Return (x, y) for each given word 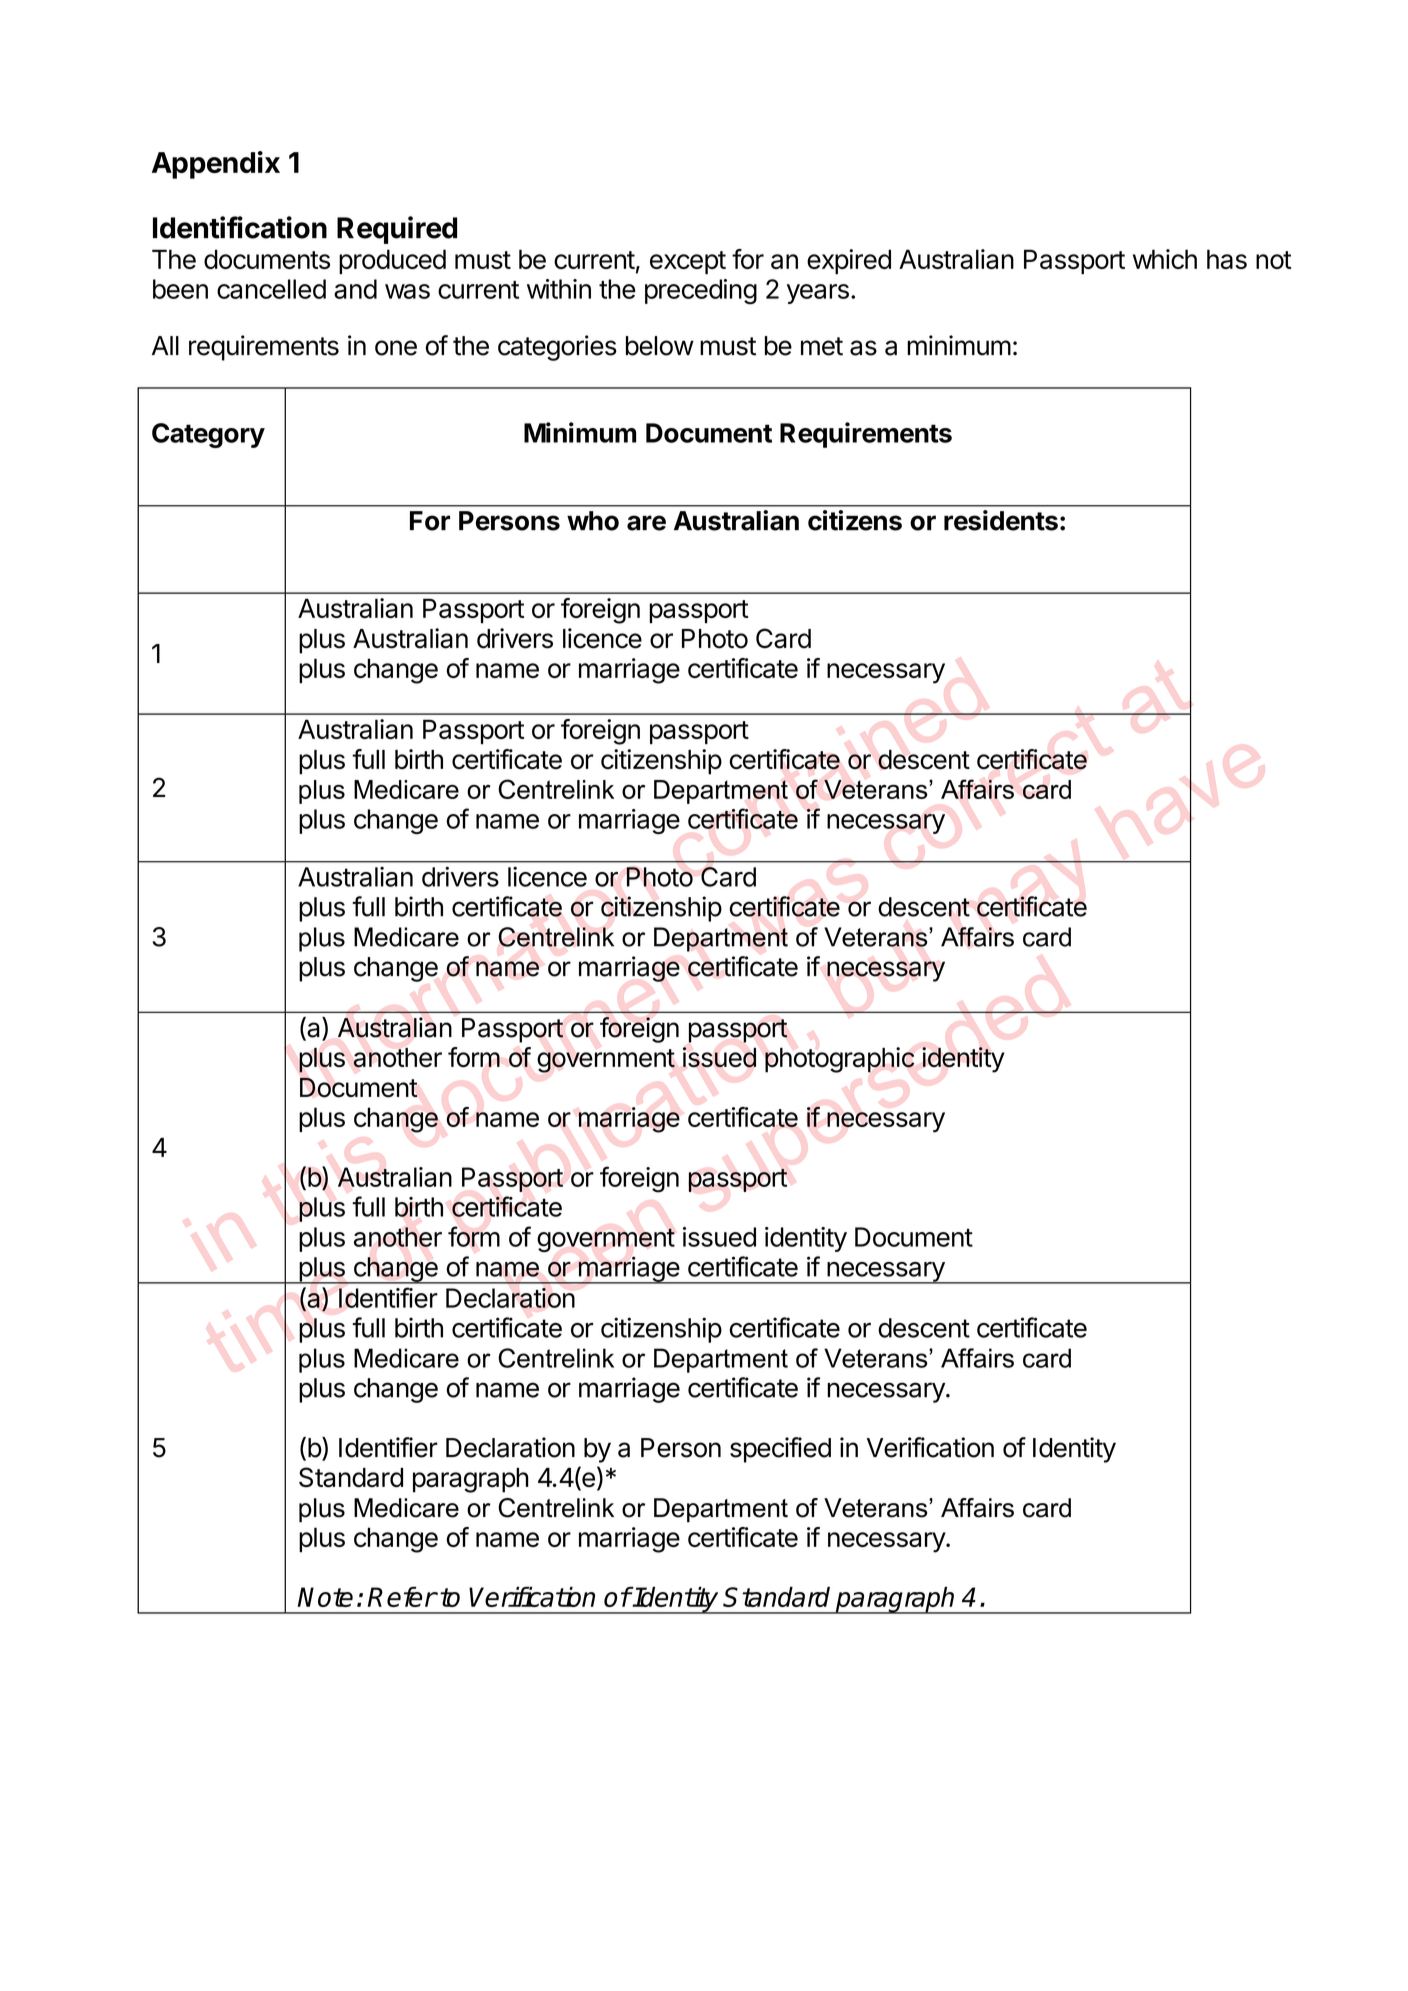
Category (208, 435)
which (1165, 259)
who (593, 521)
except (688, 262)
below (660, 346)
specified (780, 1450)
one (396, 348)
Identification (240, 227)
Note (325, 1597)
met (822, 346)
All (165, 345)
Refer (402, 1597)
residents (1001, 520)
